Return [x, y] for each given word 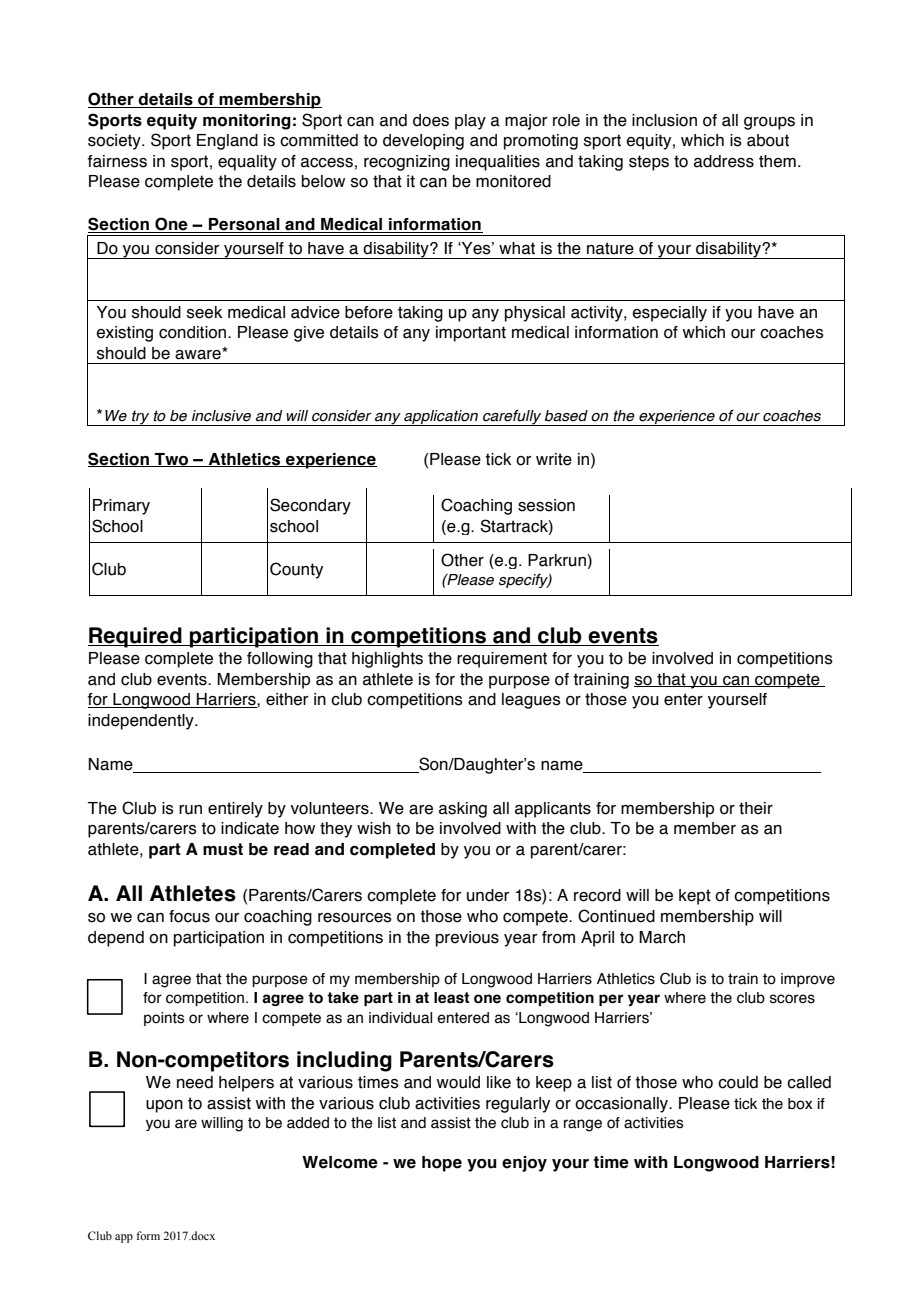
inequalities [498, 163]
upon [164, 1106]
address [724, 161]
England [227, 142]
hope [442, 1164]
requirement [502, 660]
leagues [531, 701]
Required [136, 637]
